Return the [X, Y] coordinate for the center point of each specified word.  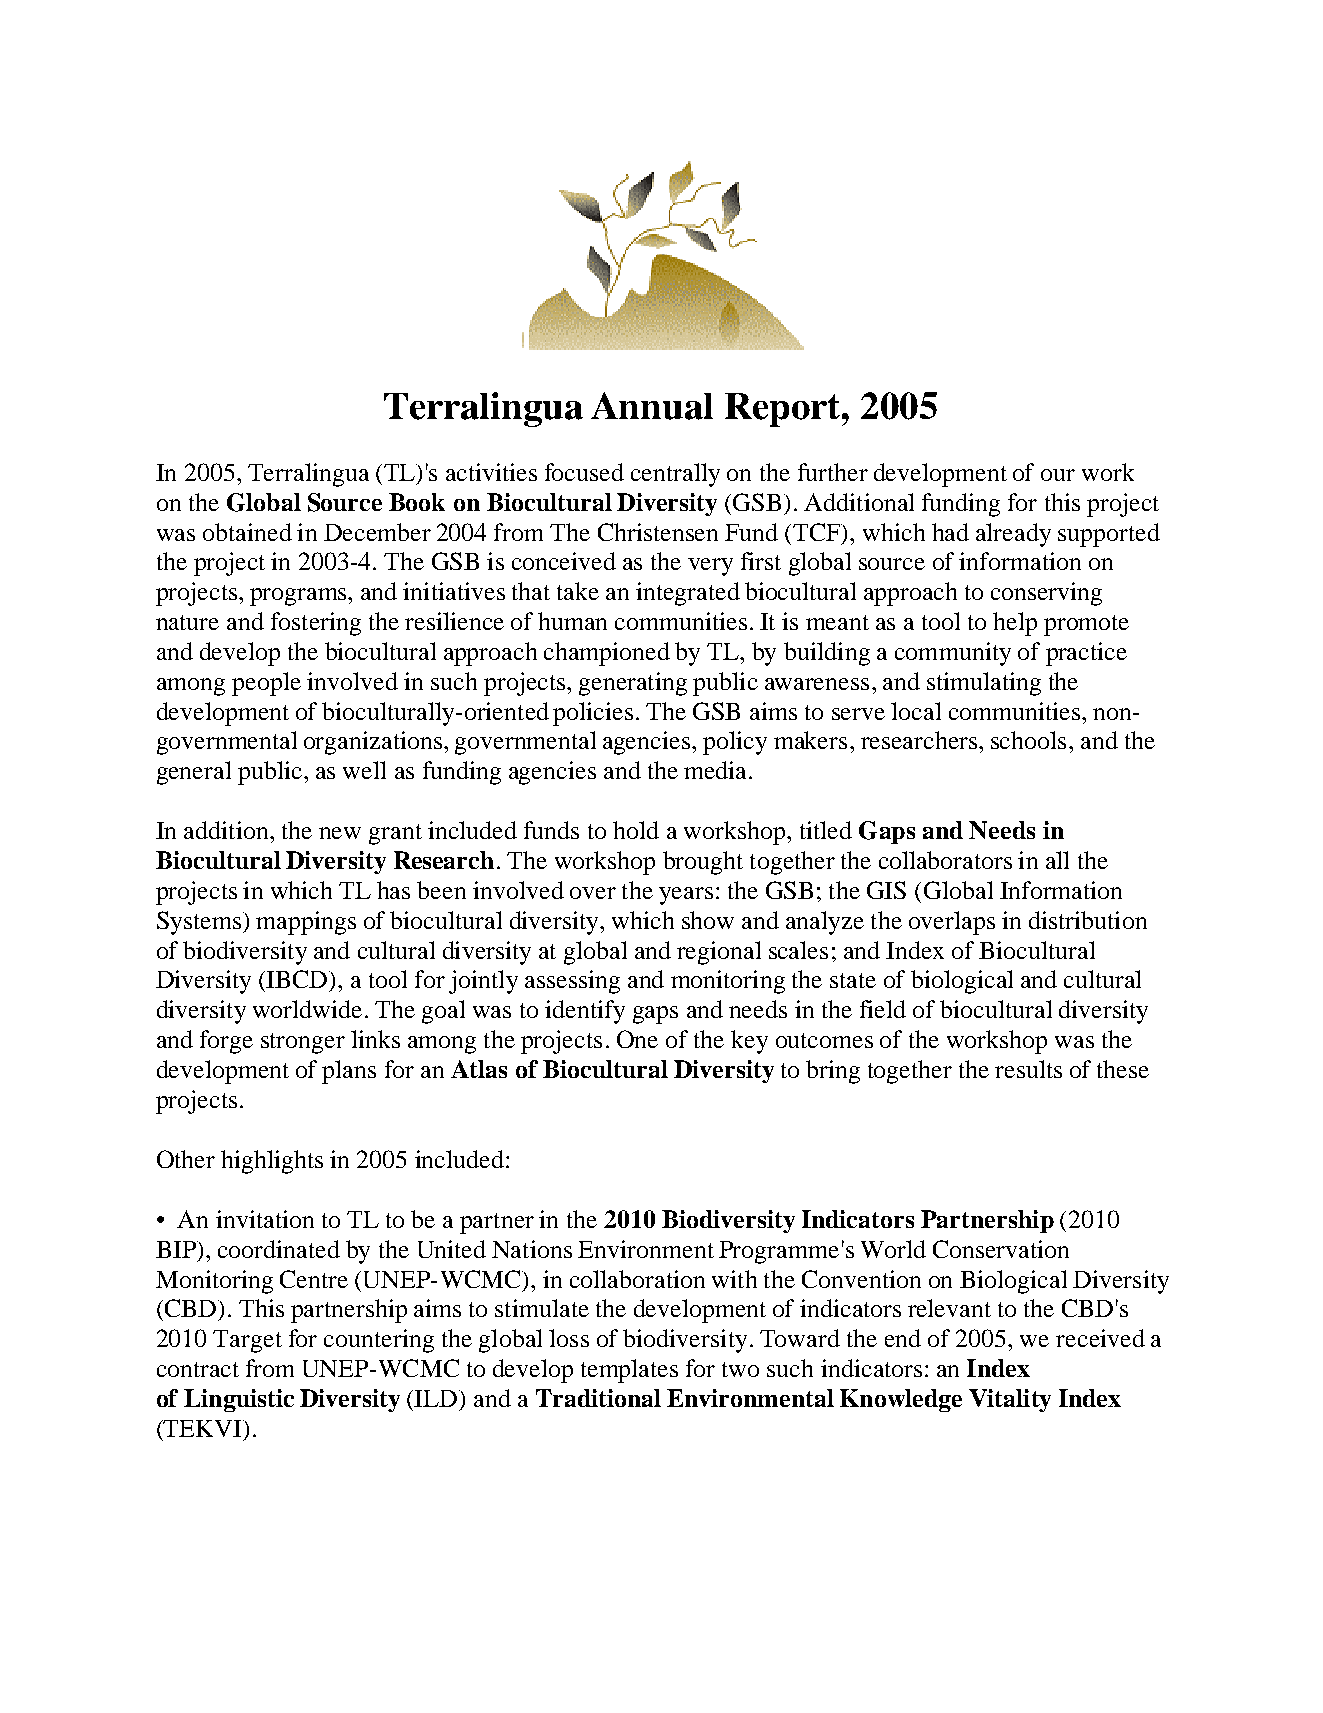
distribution [1088, 920]
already [1013, 535]
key [749, 1042]
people [266, 684]
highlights [272, 1162]
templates [629, 1371]
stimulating [984, 684]
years [686, 896]
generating [633, 684]
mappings [306, 923]
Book [417, 502]
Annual [652, 406]
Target [247, 1341]
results [1028, 1069]
